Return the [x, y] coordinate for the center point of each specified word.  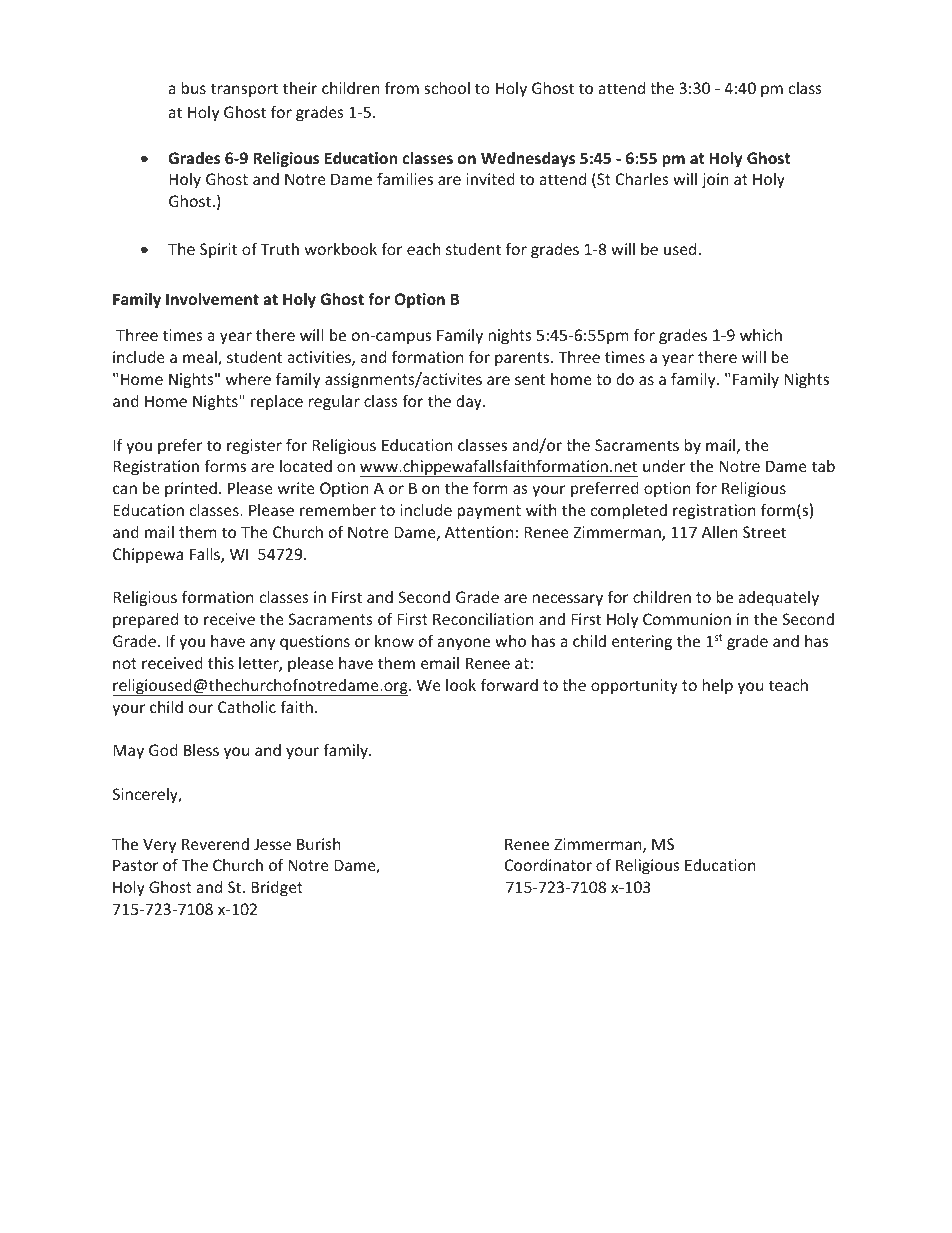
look [461, 685]
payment [489, 512]
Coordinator [548, 865]
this [221, 663]
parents [523, 359]
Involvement [212, 299]
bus [194, 88]
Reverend [215, 844]
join [715, 180]
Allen [719, 532]
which [761, 334]
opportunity [634, 686]
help [718, 686]
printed [191, 489]
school [447, 88]
